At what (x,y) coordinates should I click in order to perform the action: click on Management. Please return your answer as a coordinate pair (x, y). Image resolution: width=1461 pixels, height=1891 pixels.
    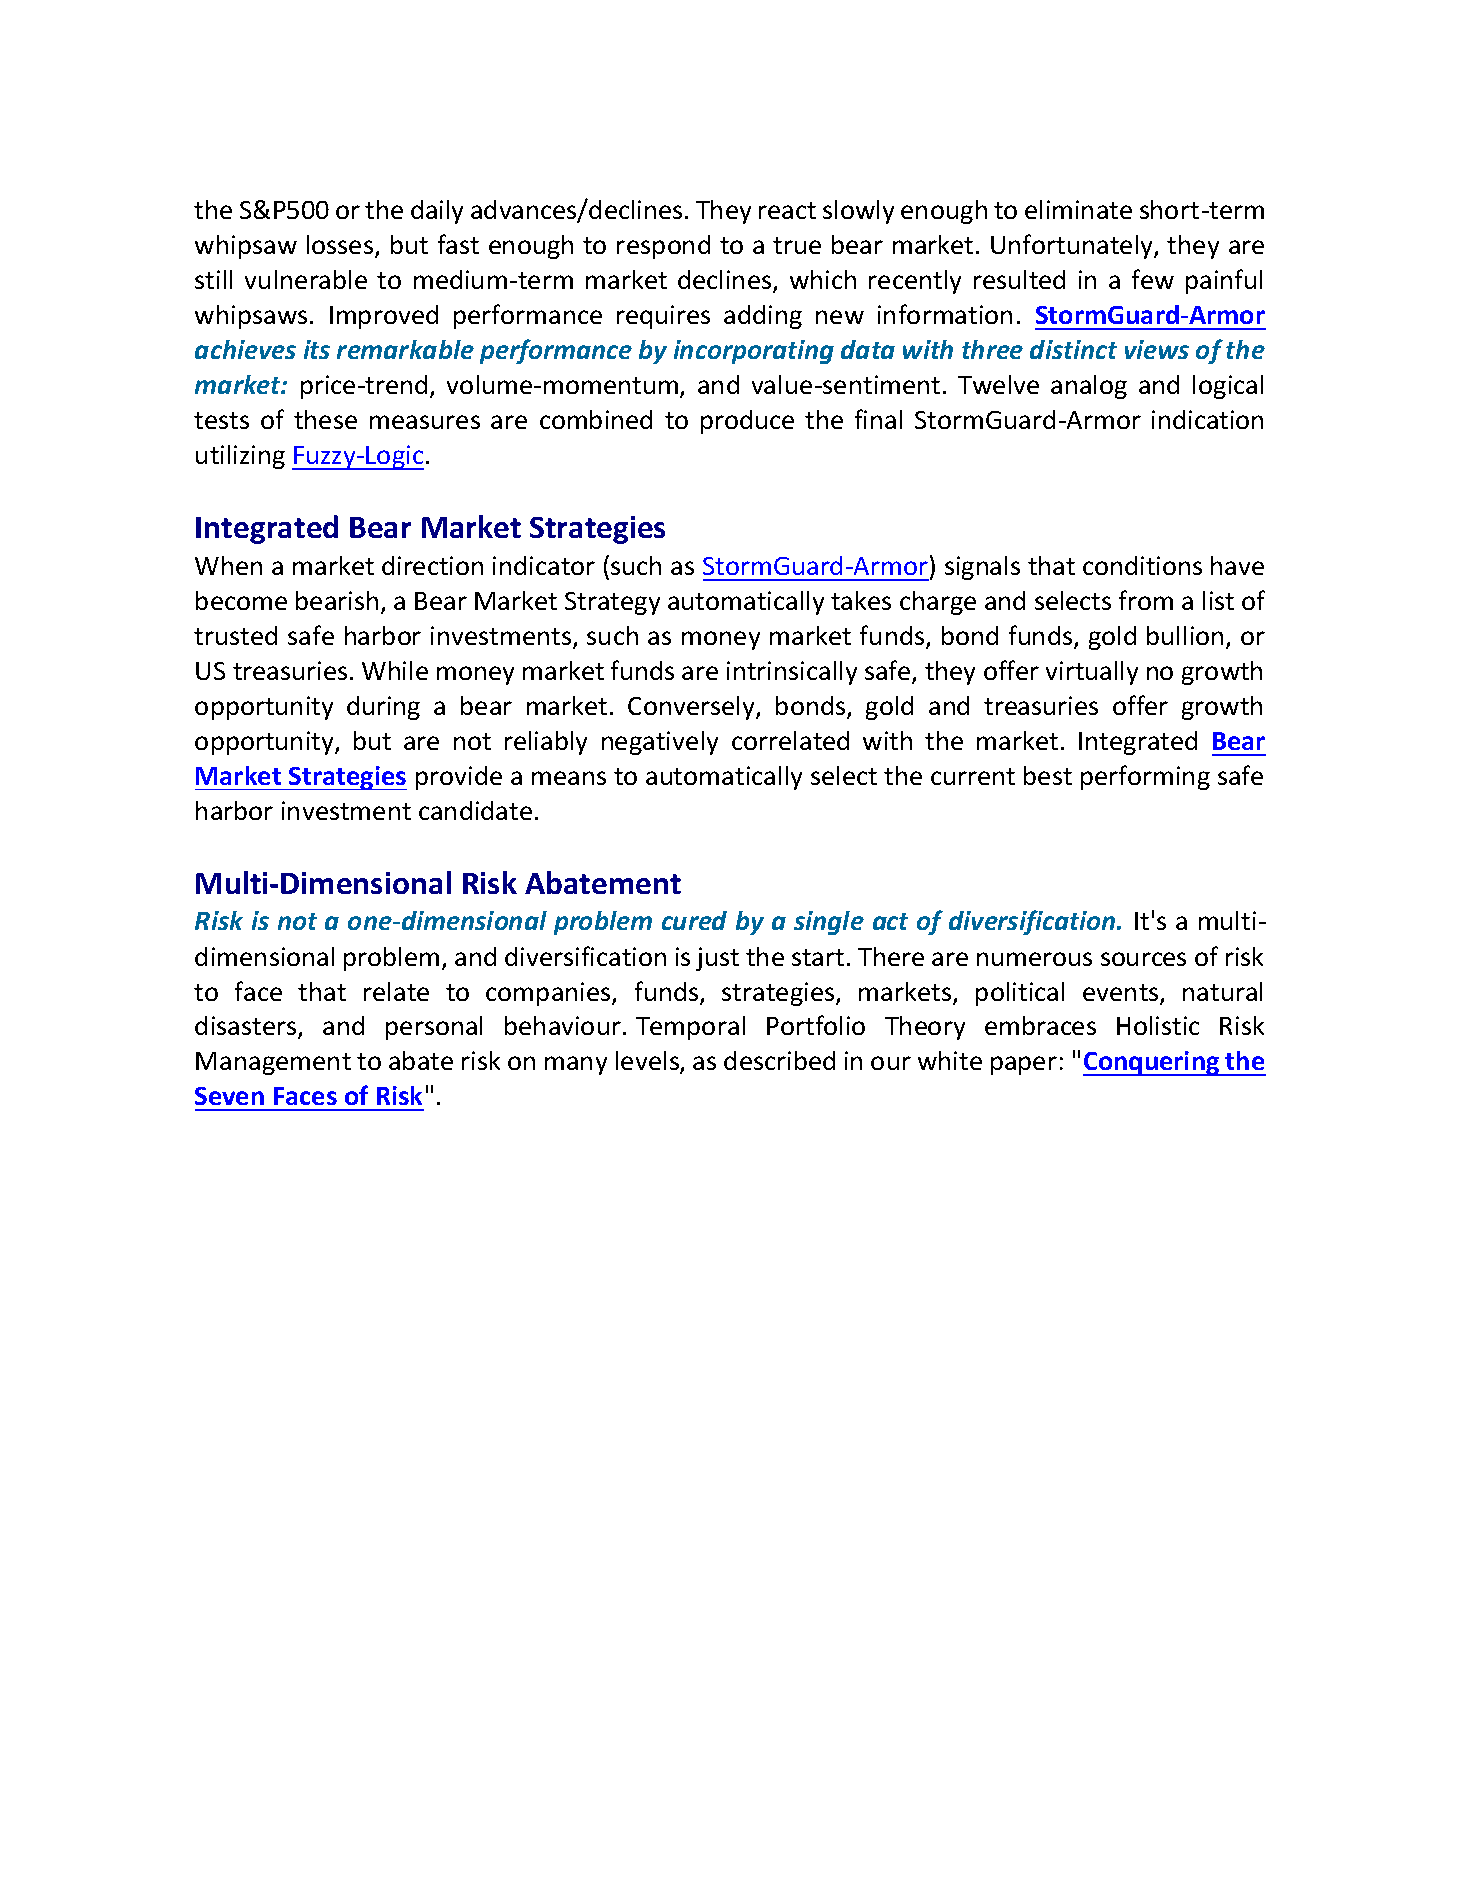
    Looking at the image, I should click on (273, 1063).
